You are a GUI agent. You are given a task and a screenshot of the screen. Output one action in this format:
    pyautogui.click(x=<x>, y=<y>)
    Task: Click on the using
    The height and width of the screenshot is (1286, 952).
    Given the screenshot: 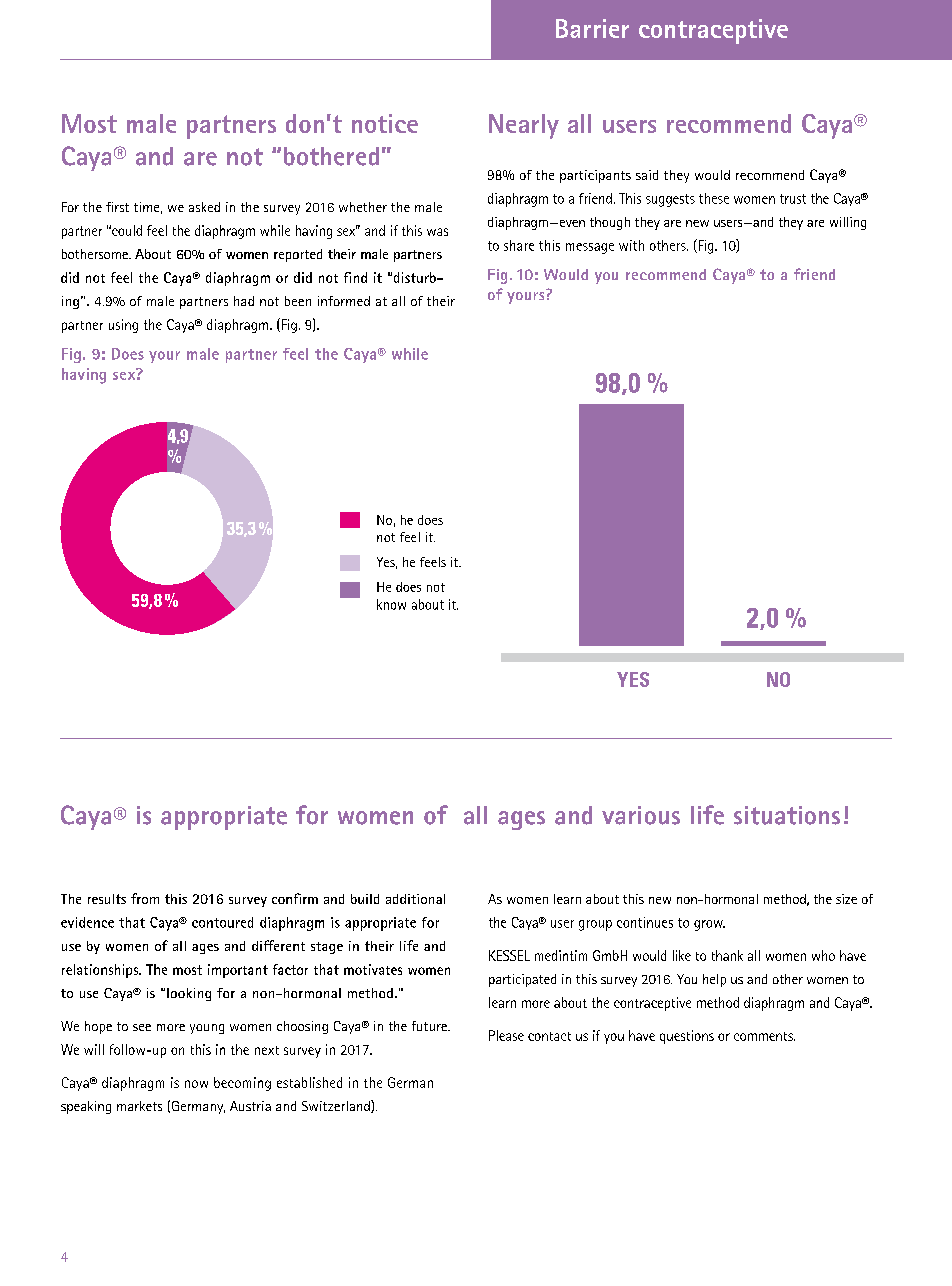 What is the action you would take?
    pyautogui.click(x=123, y=326)
